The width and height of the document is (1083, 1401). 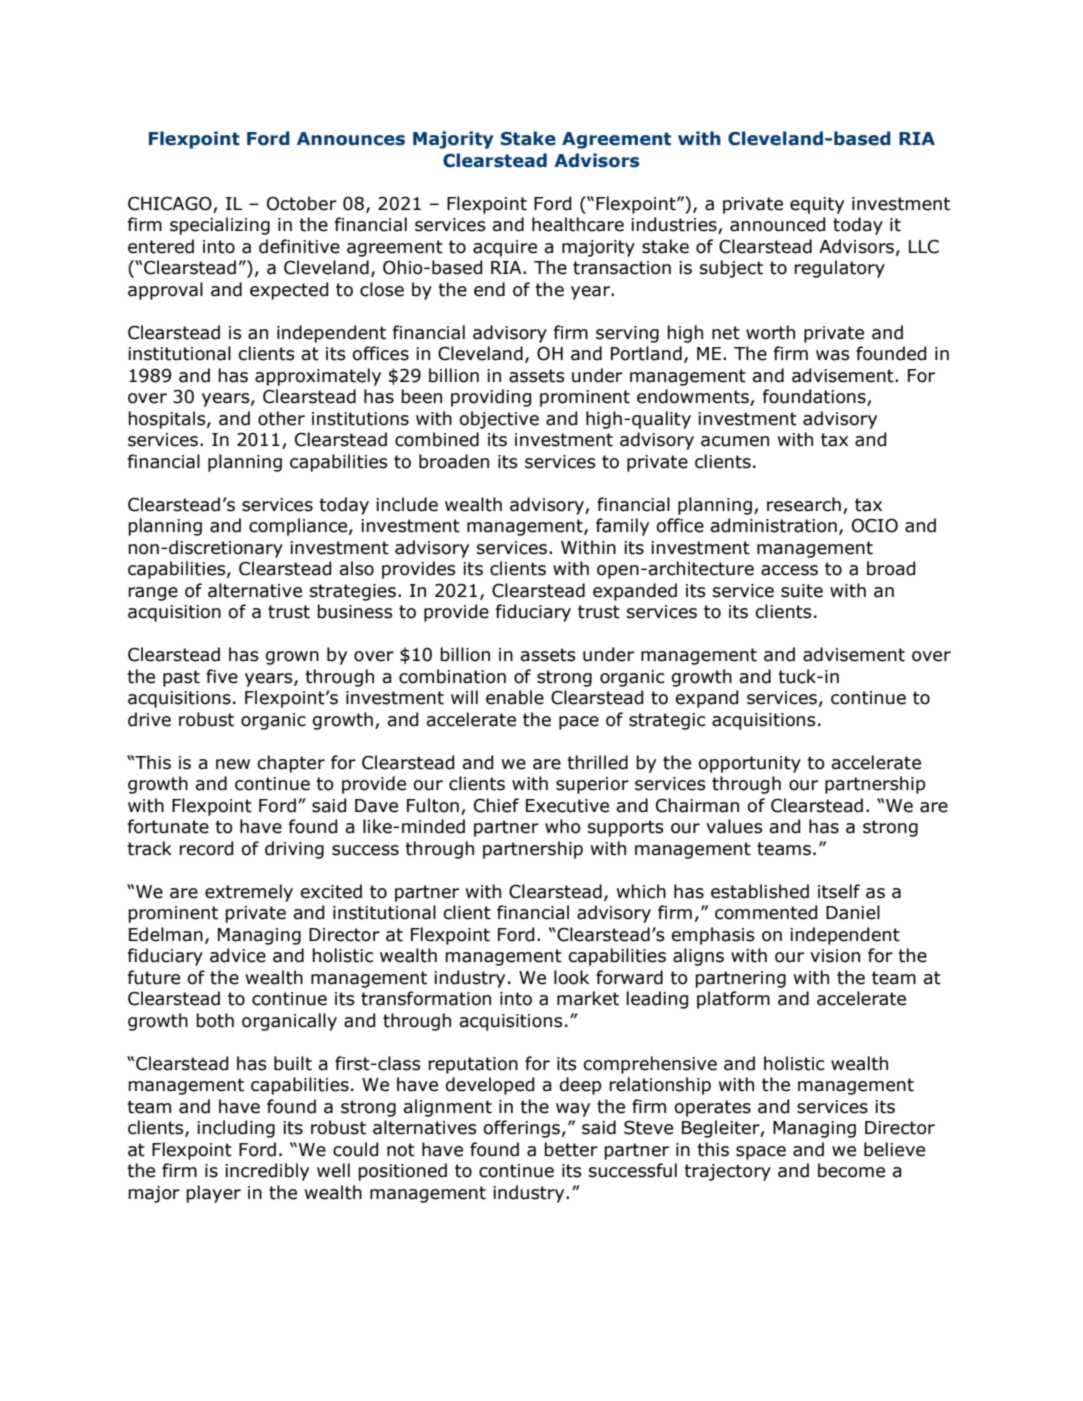 I want to click on five, so click(x=222, y=676).
